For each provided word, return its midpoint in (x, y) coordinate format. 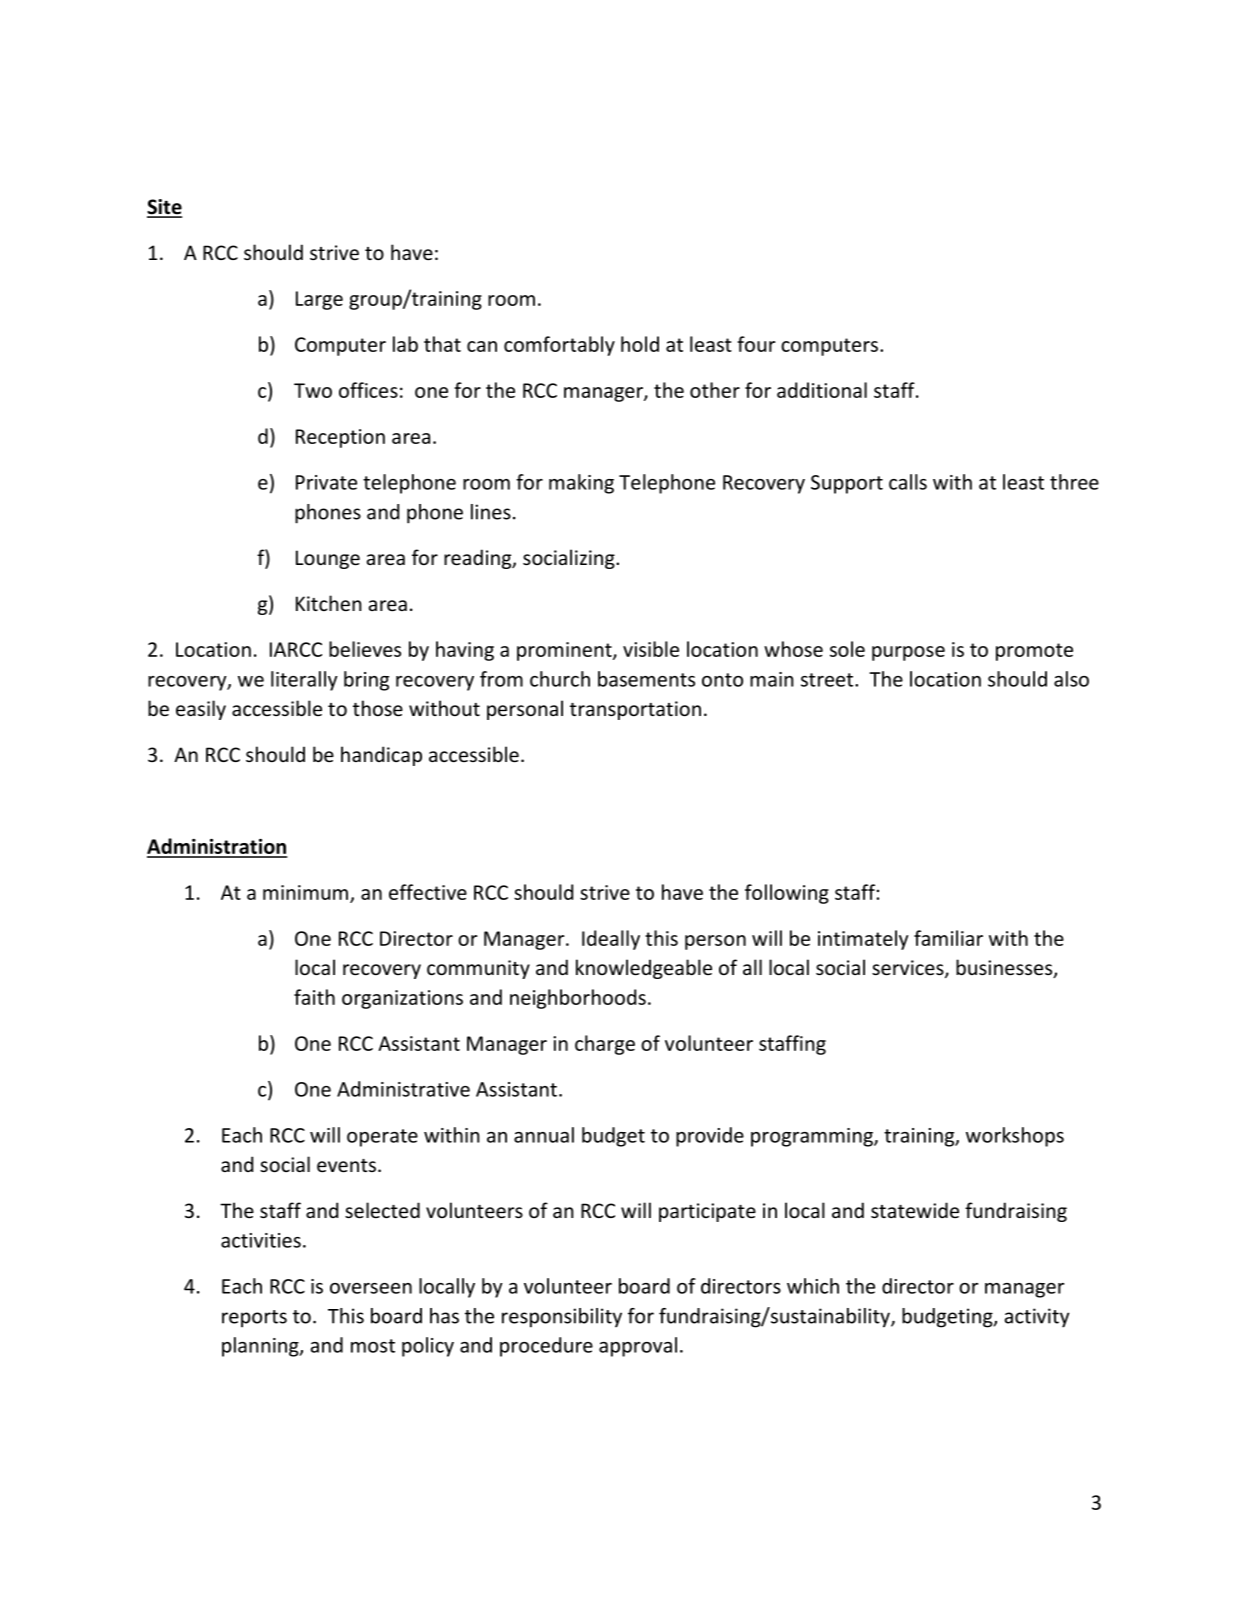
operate (382, 1138)
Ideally (611, 940)
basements (646, 679)
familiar (948, 938)
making (581, 484)
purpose (908, 653)
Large (319, 300)
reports (254, 1319)
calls (908, 482)
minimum (305, 892)
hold (640, 344)
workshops (1015, 1137)
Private (326, 482)
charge (605, 1045)
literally (304, 681)
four (756, 344)
